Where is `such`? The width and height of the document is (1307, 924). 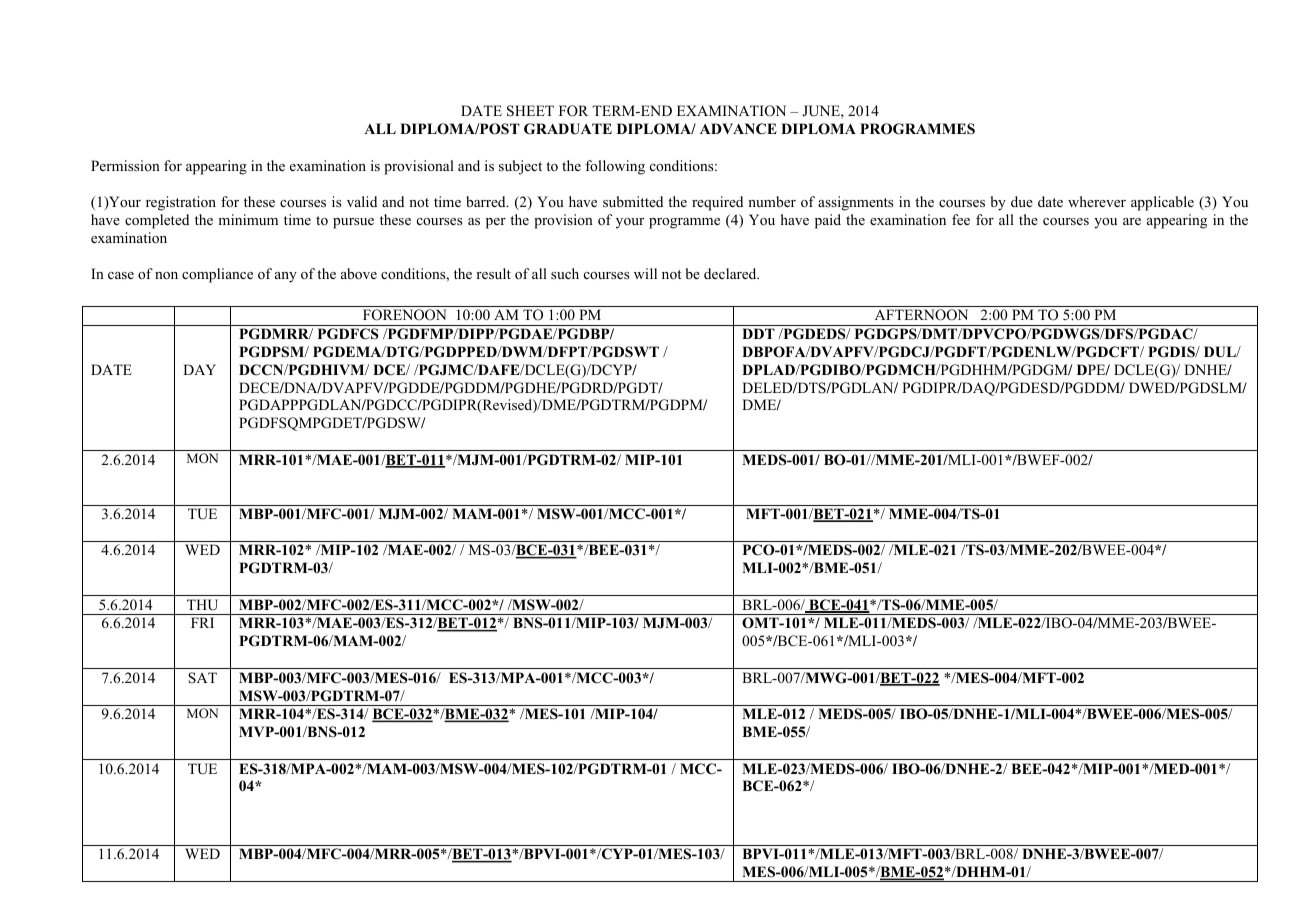 such is located at coordinates (565, 273).
